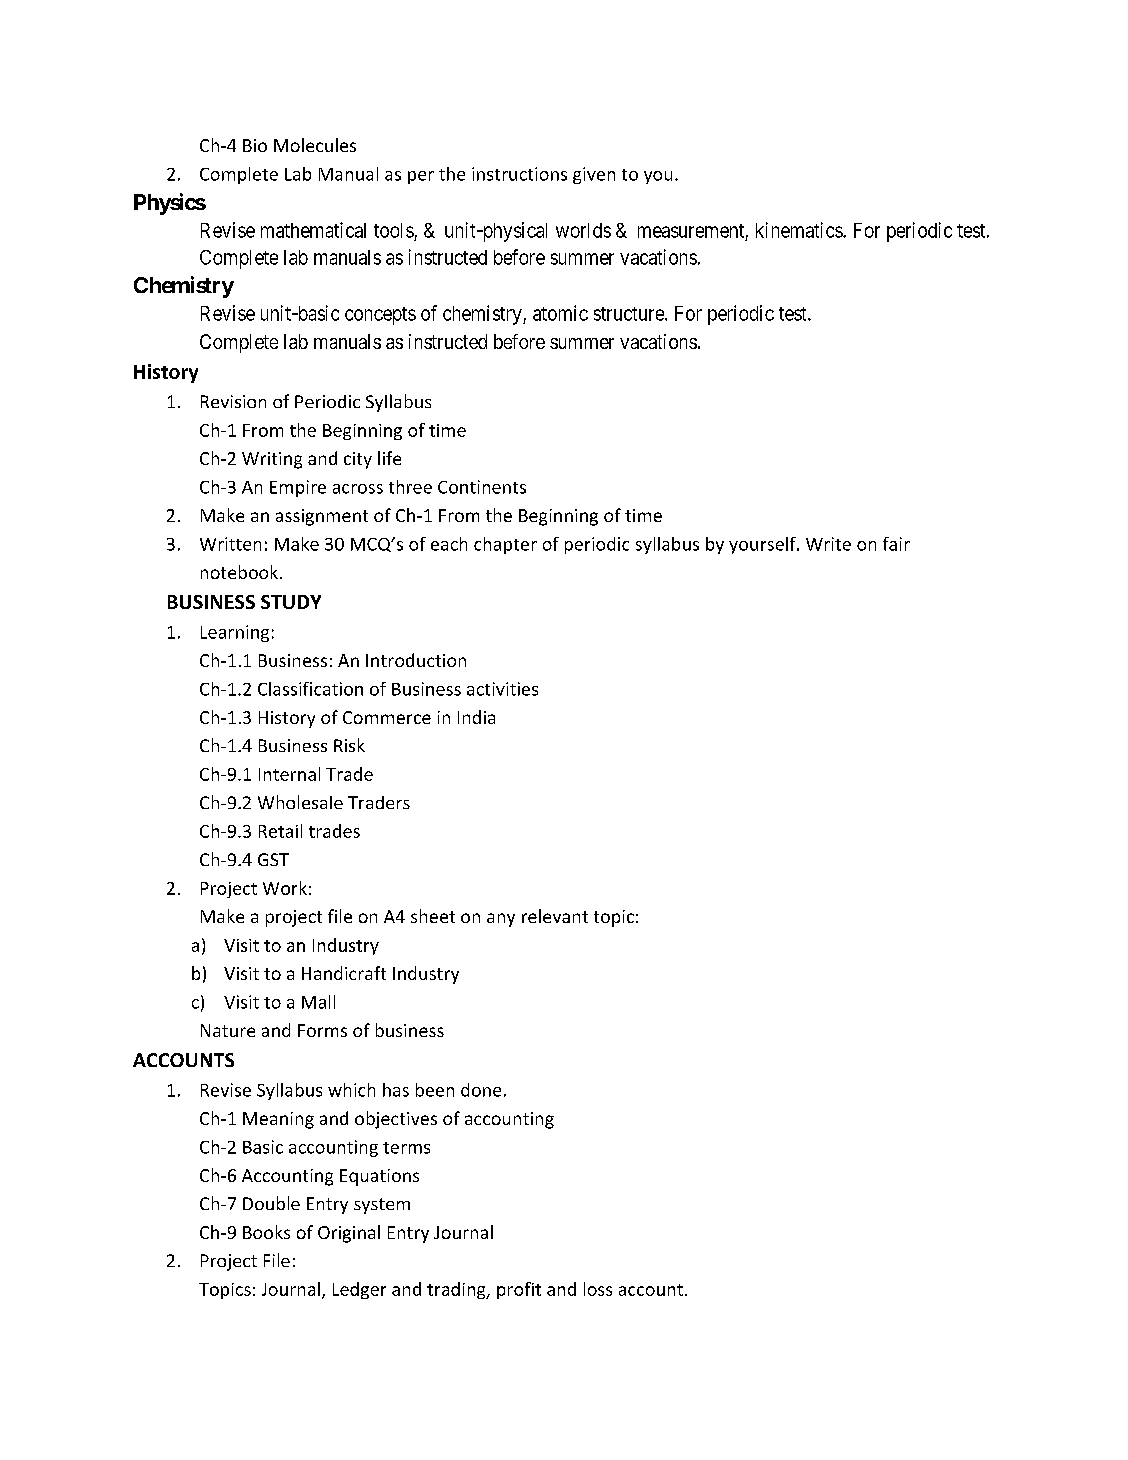 The image size is (1128, 1460). I want to click on Work, so click(285, 888).
